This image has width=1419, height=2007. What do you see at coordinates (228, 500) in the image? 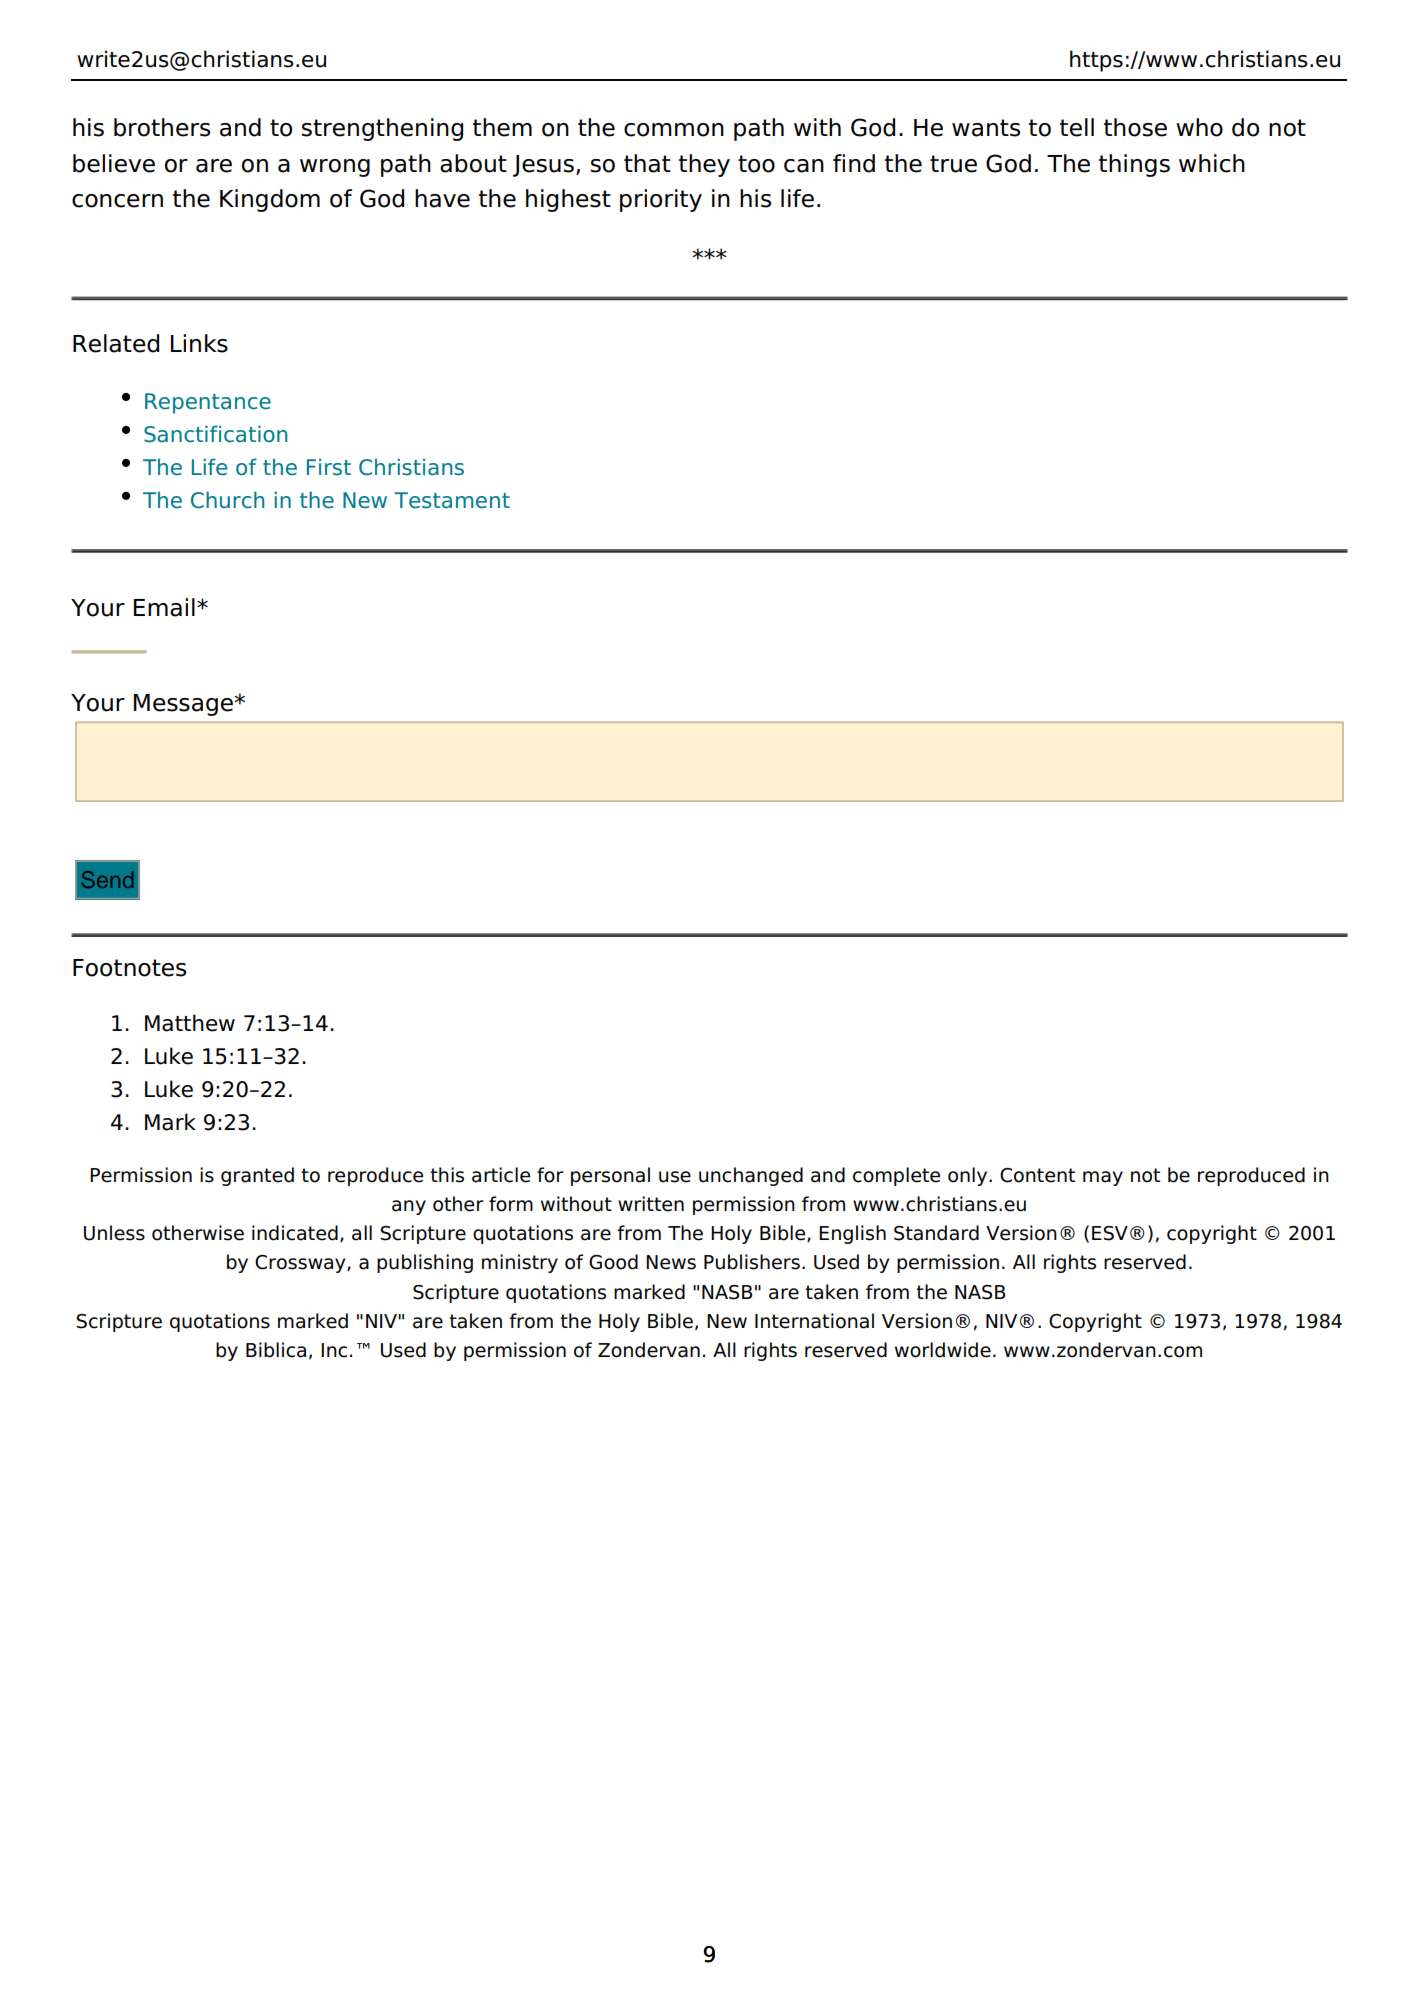
I see `Church` at bounding box center [228, 500].
